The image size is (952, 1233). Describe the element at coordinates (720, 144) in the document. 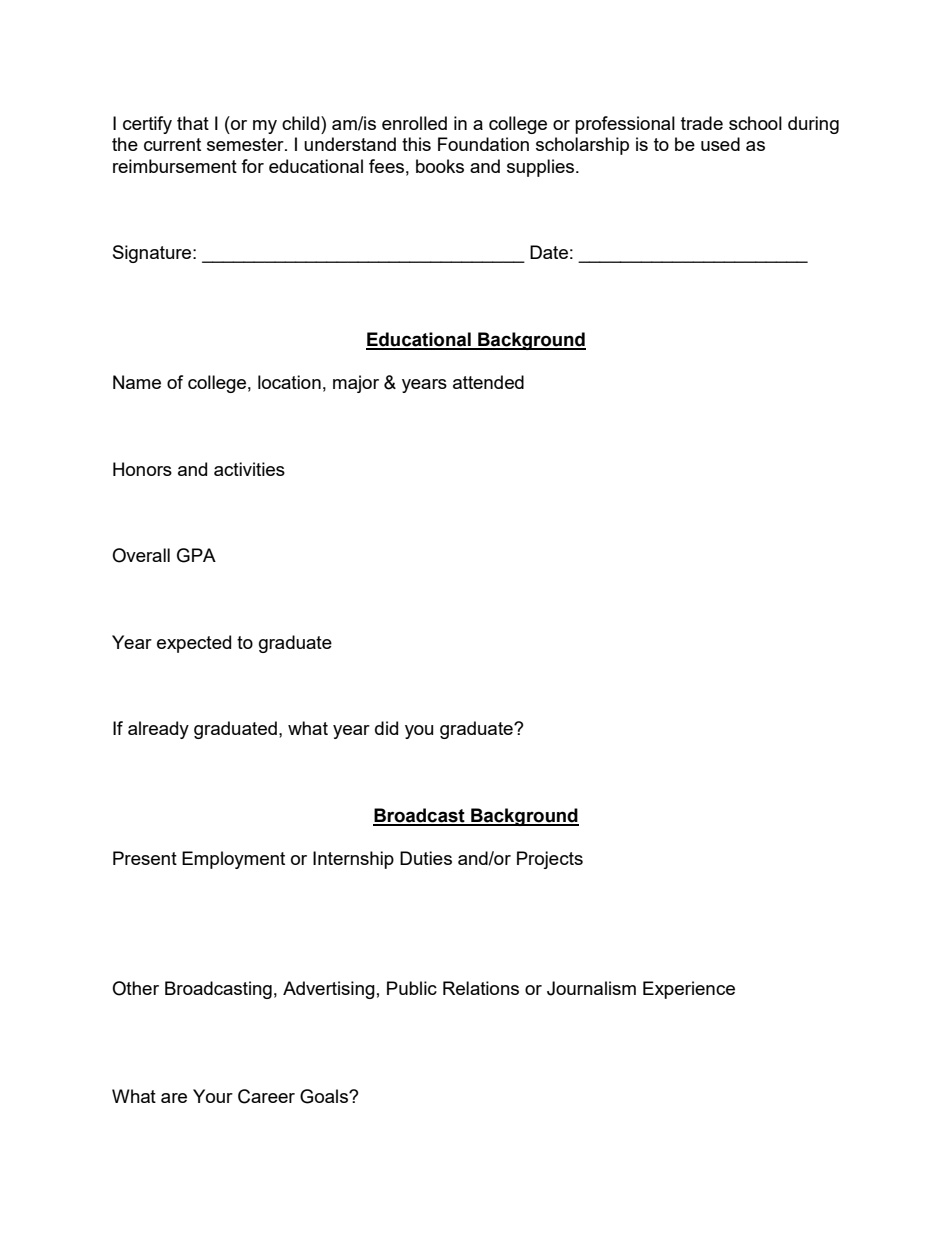

I see `used` at that location.
